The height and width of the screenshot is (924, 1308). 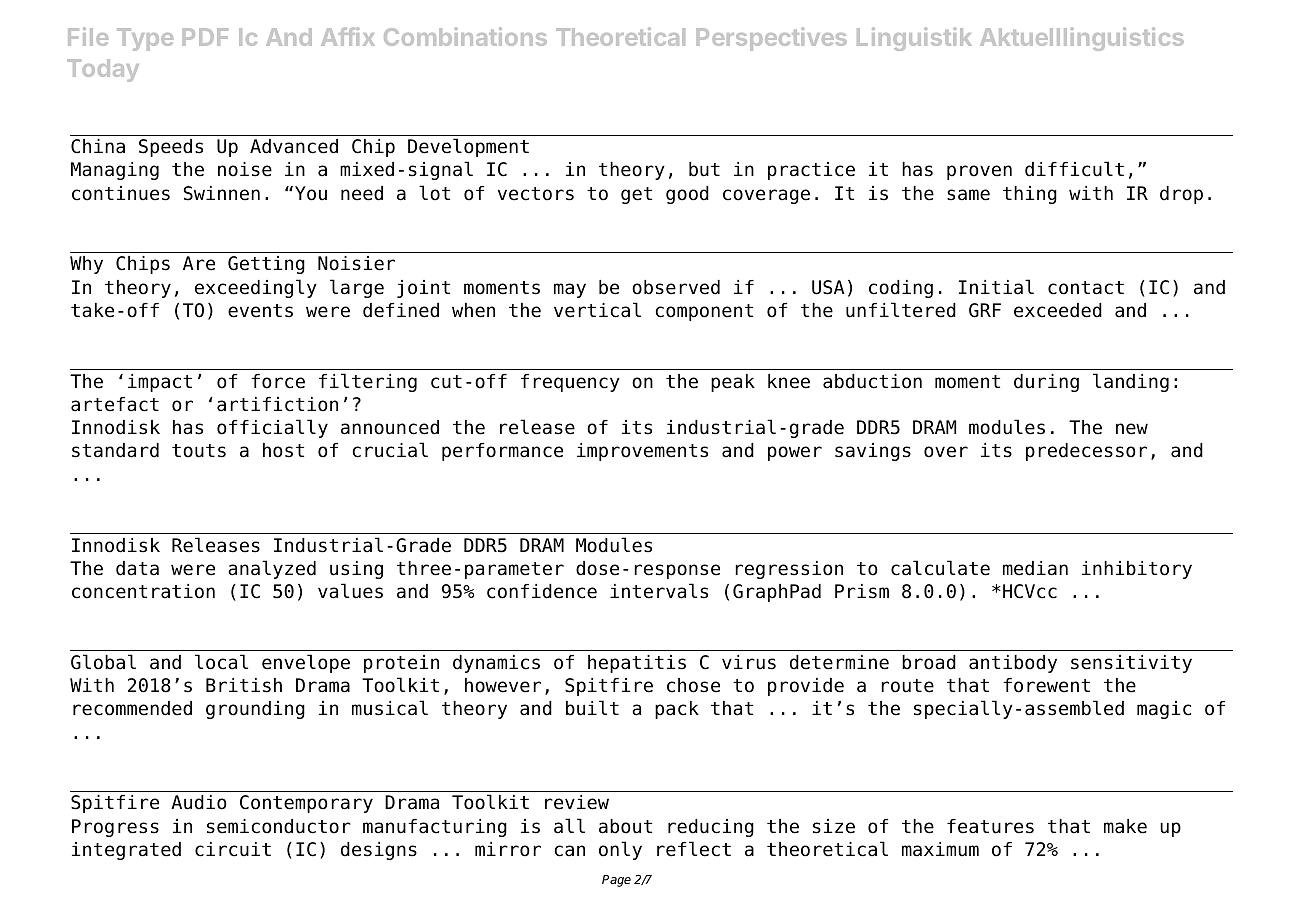 I want to click on contact, so click(x=1086, y=288).
